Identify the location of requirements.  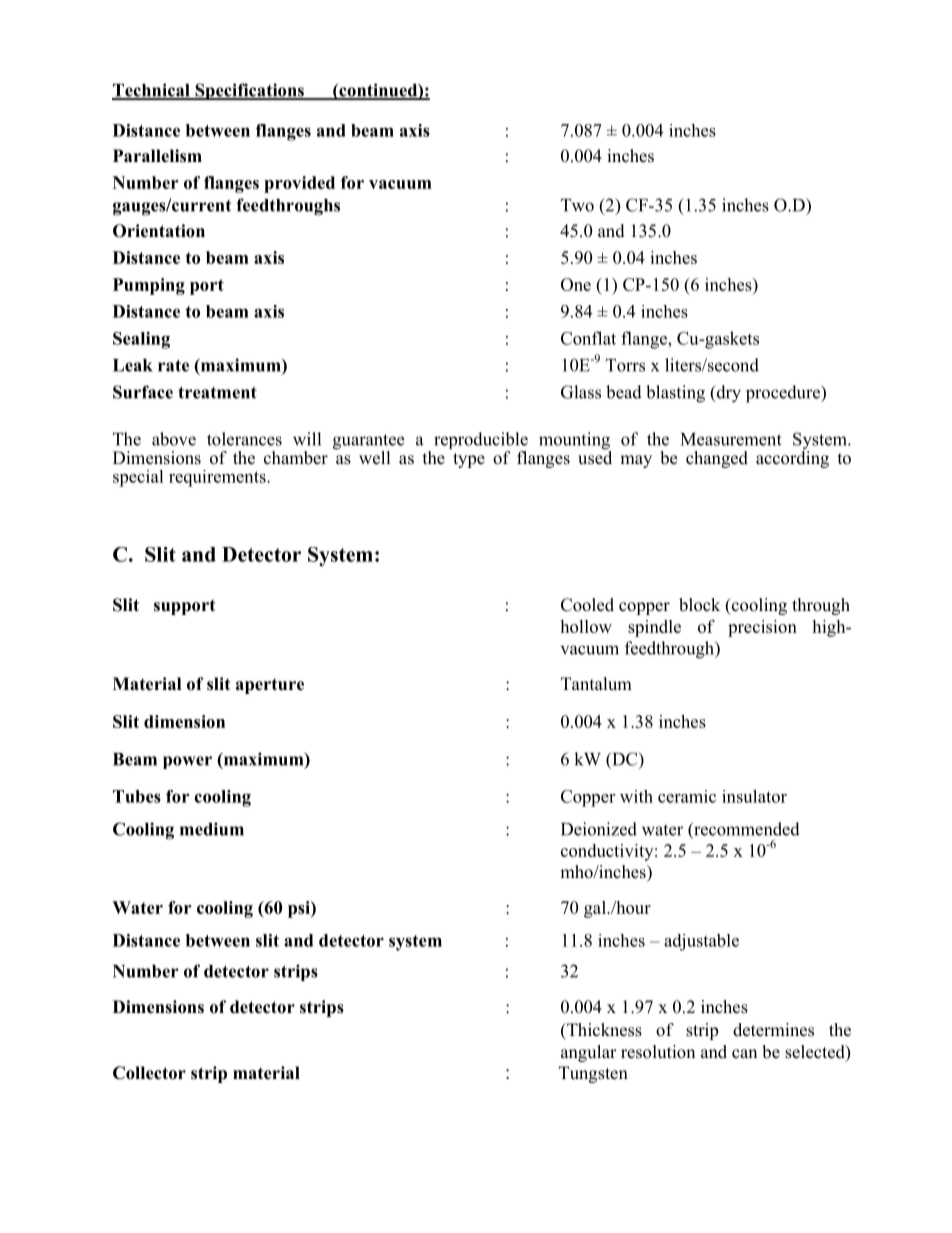
(218, 478).
